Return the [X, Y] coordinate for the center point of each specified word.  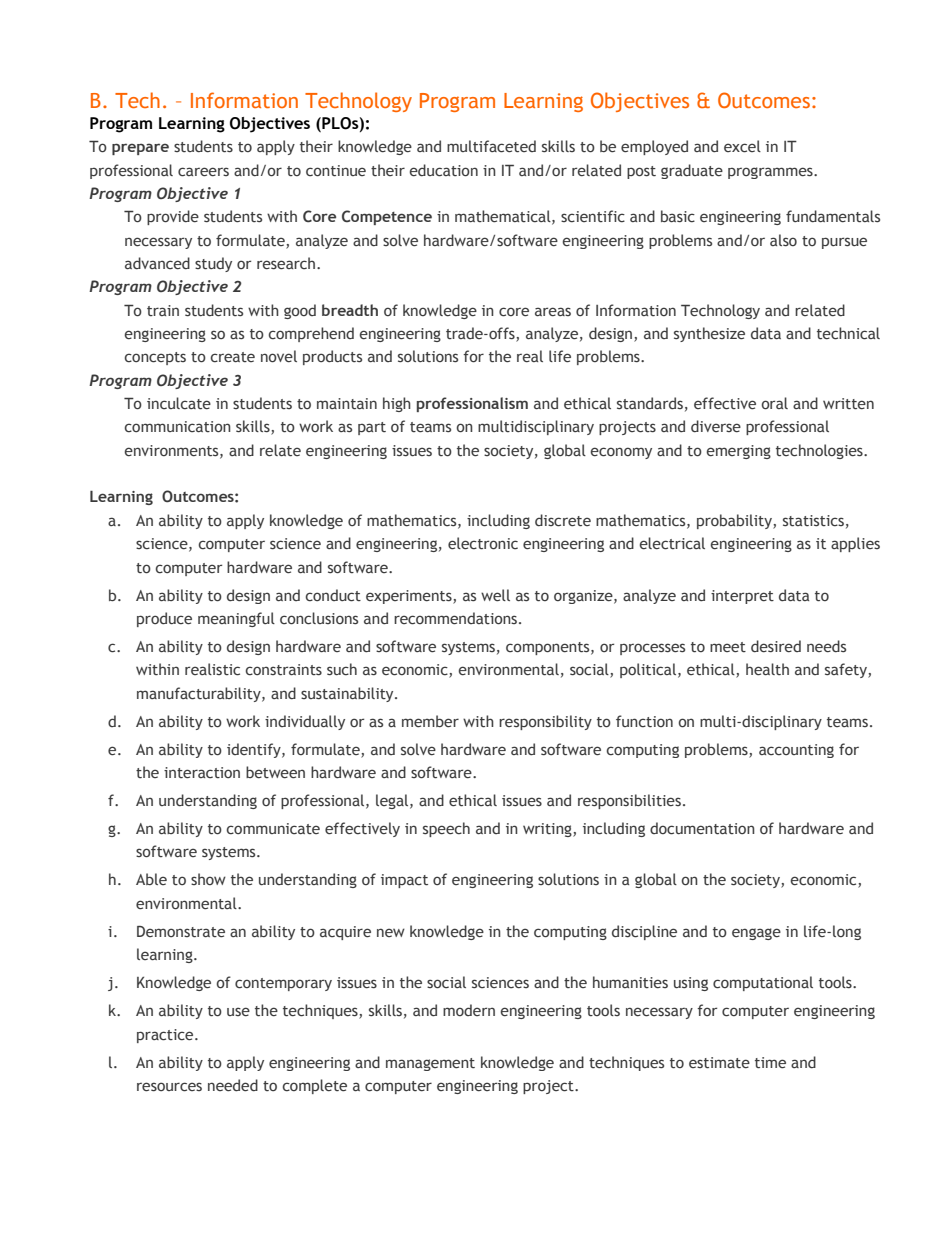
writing [548, 830]
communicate [273, 829]
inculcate [179, 403]
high [397, 404]
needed [233, 1085]
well [495, 595]
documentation [702, 828]
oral [775, 403]
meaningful [236, 619]
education [444, 170]
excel [742, 146]
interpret [742, 597]
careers [203, 172]
